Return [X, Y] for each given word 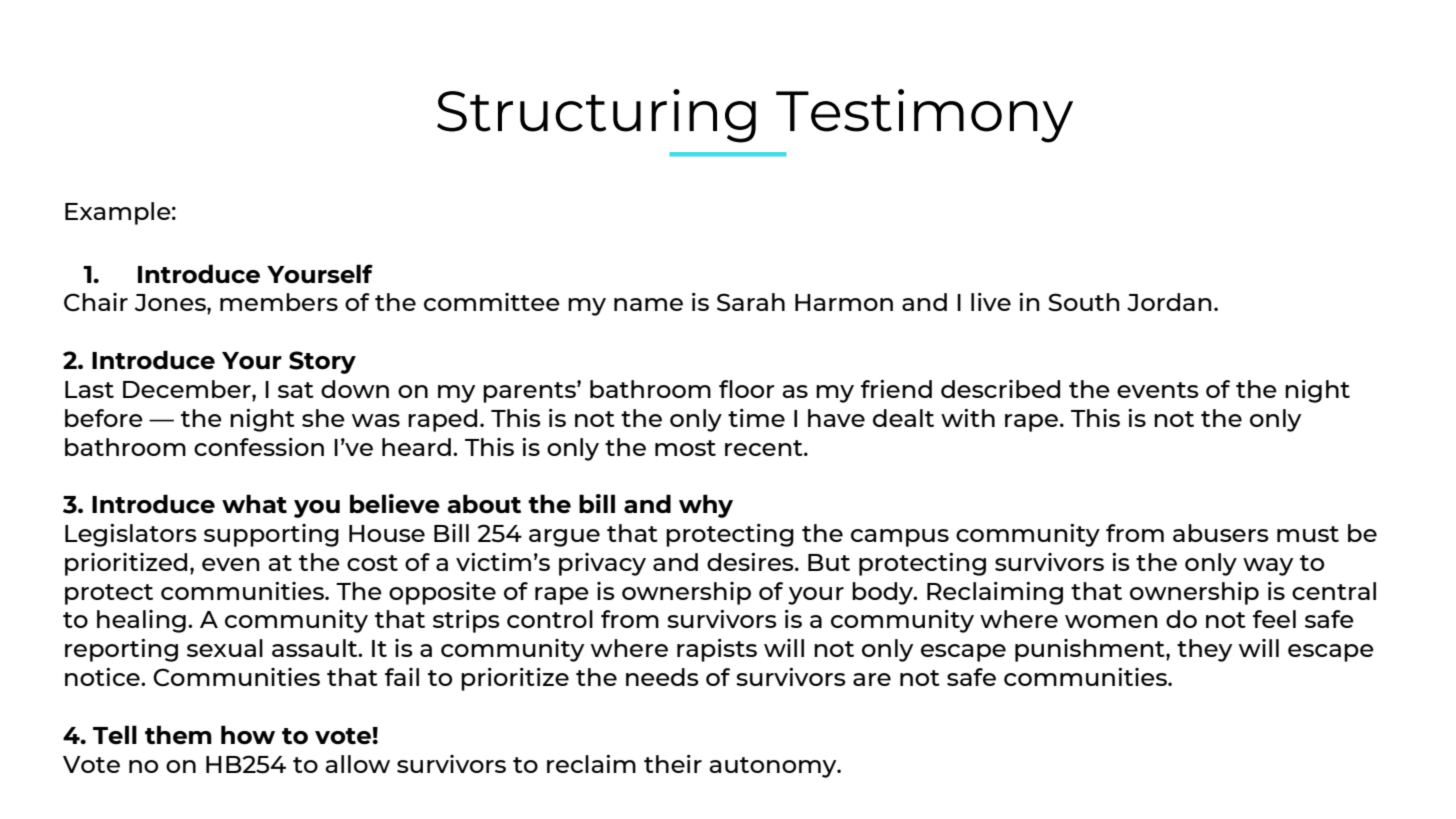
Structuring [596, 116]
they [1204, 650]
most [685, 448]
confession [259, 447]
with [968, 418]
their [673, 764]
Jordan [1169, 302]
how [248, 735]
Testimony [924, 116]
